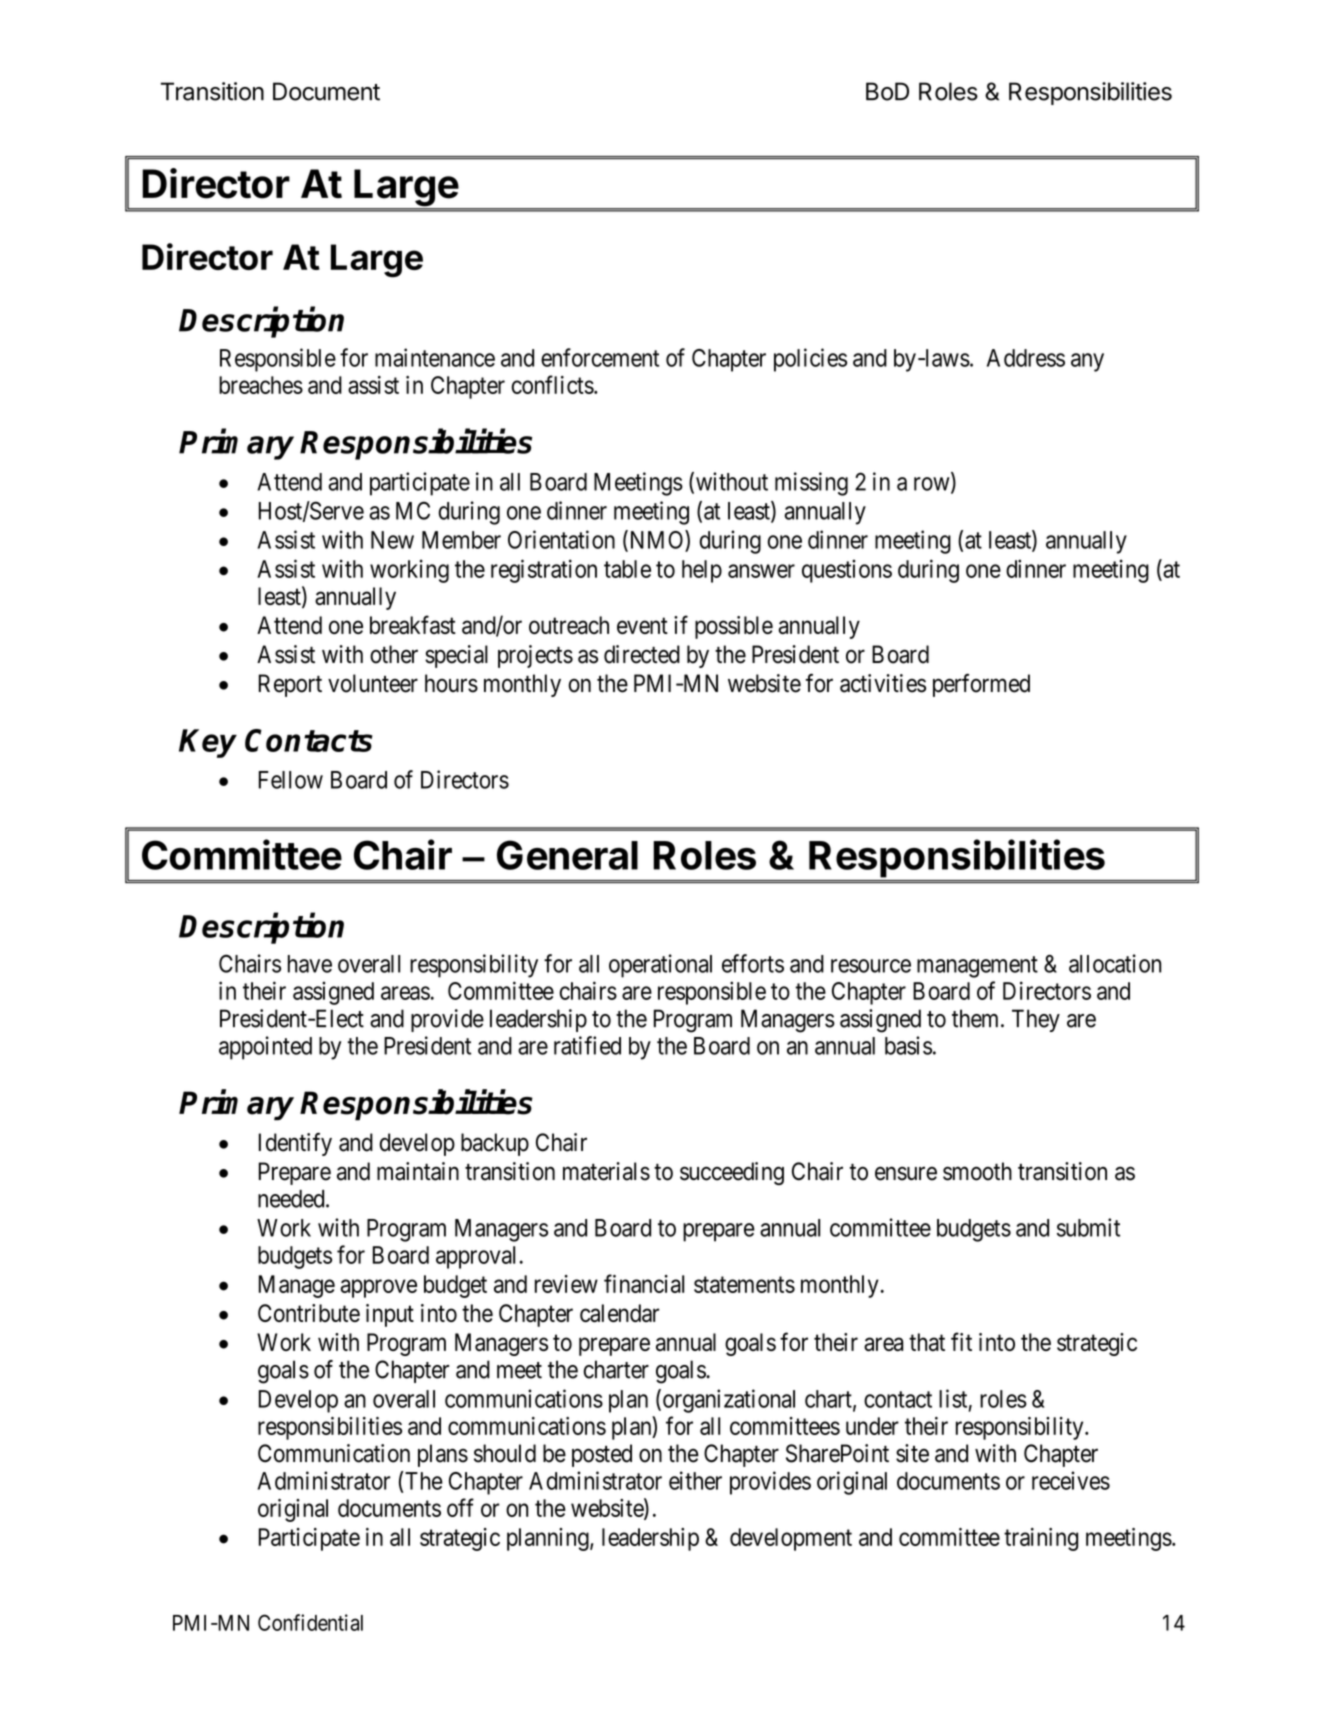 The width and height of the screenshot is (1324, 1713). Describe the element at coordinates (379, 1288) in the screenshot. I see `approve` at that location.
